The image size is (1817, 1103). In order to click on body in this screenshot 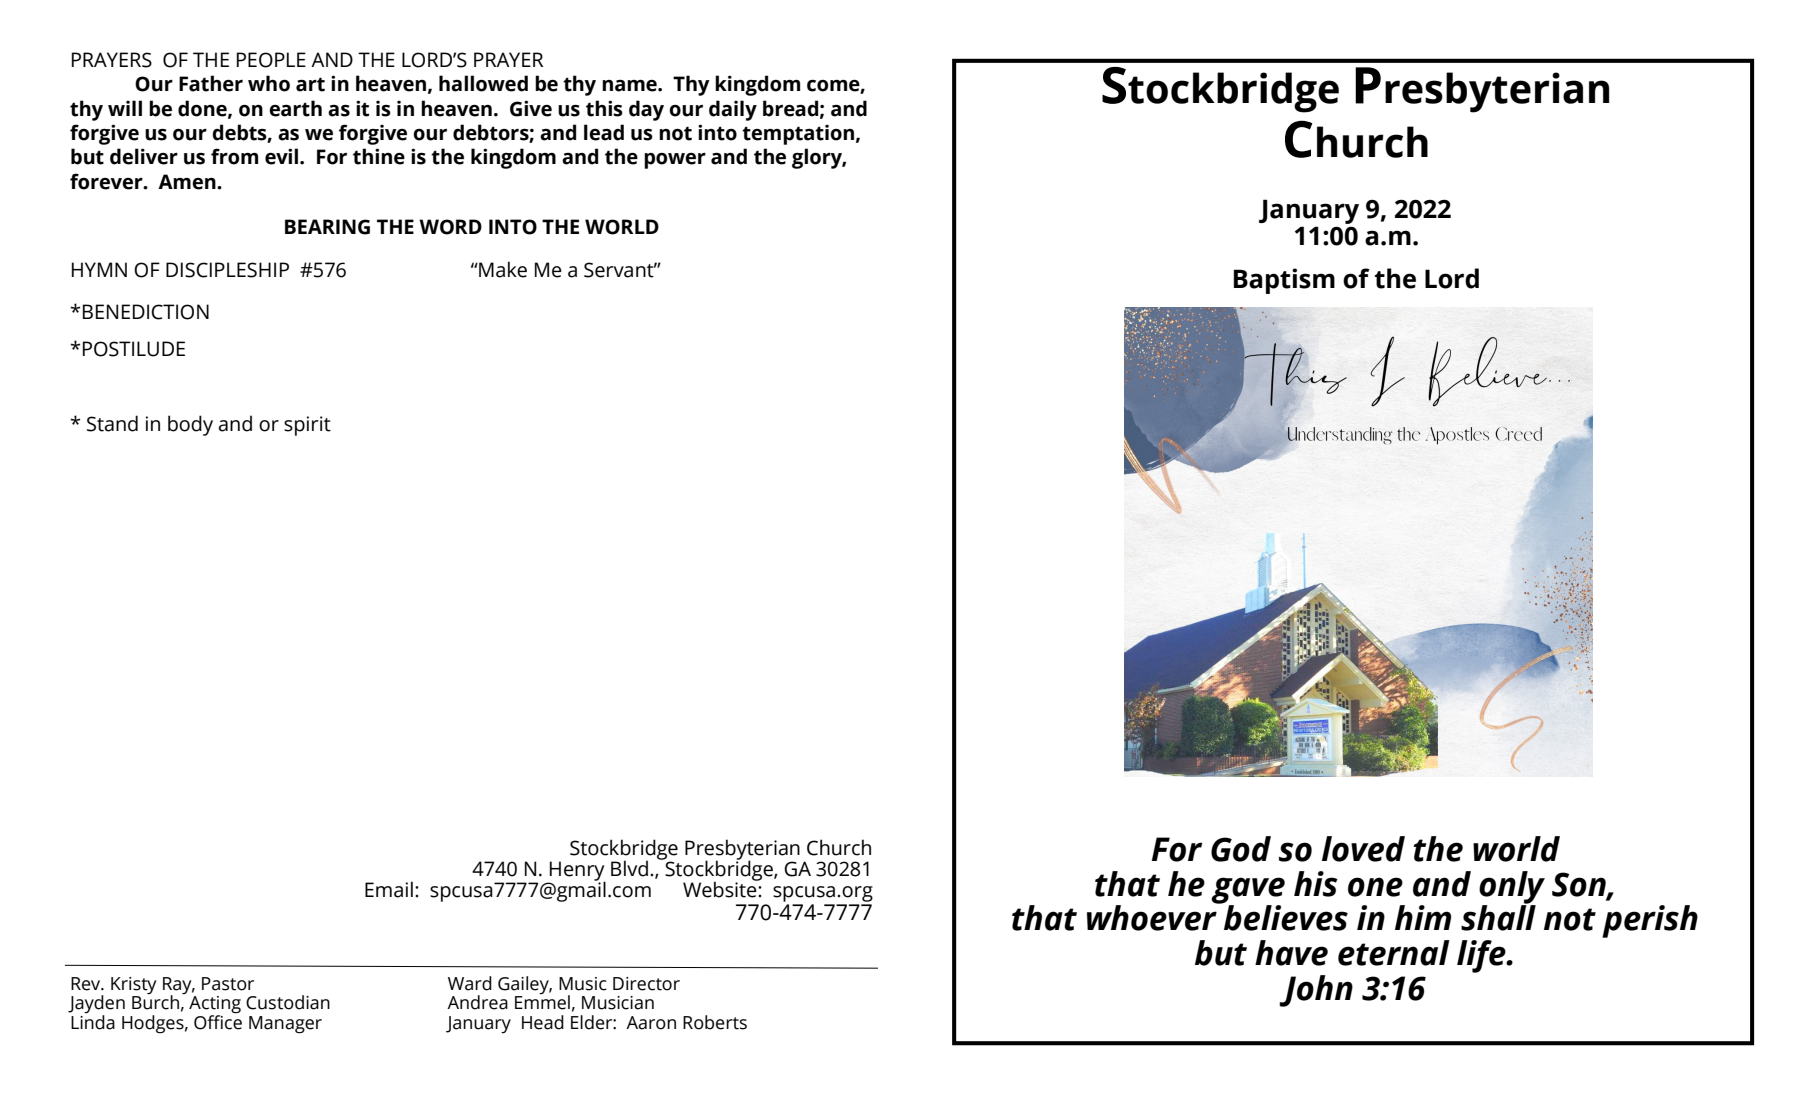, I will do `click(190, 425)`.
